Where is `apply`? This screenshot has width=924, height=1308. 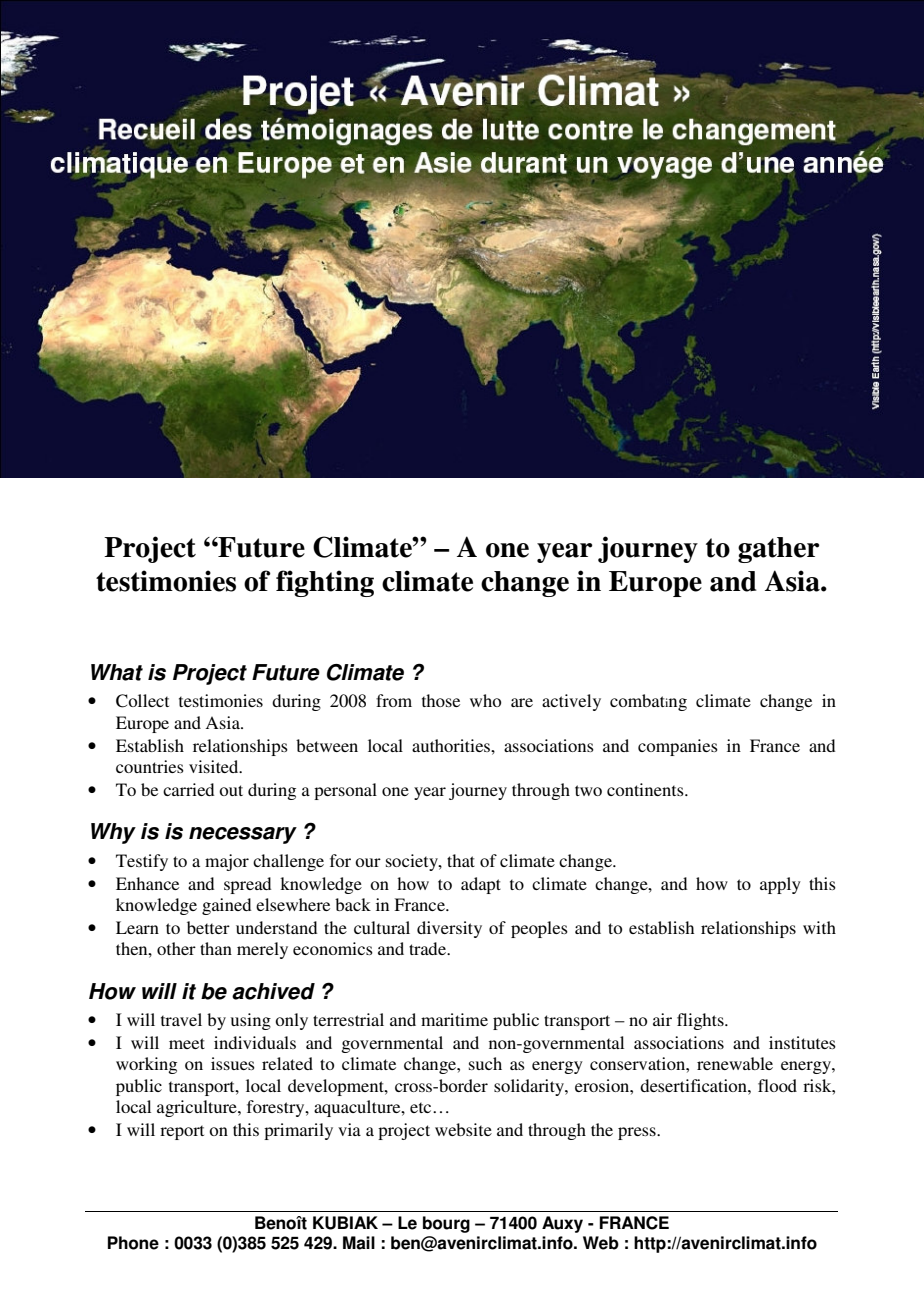 apply is located at coordinates (780, 885).
